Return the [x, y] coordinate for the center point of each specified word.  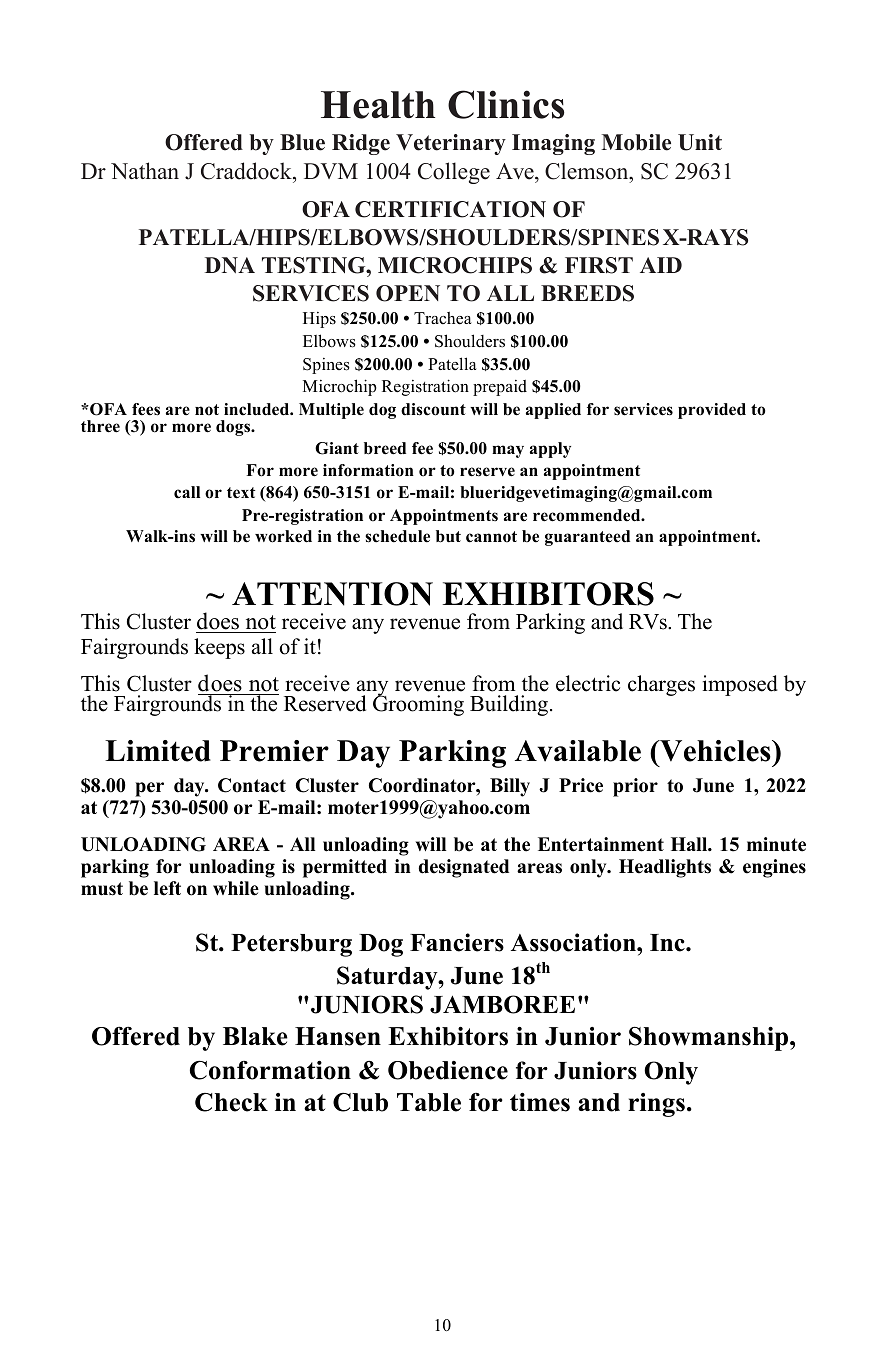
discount [433, 409]
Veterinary [451, 144]
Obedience [448, 1070]
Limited [158, 751]
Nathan [145, 170]
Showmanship [710, 1038]
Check [231, 1102]
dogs [234, 428]
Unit [700, 142]
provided [712, 411]
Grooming [418, 704]
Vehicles [715, 751]
